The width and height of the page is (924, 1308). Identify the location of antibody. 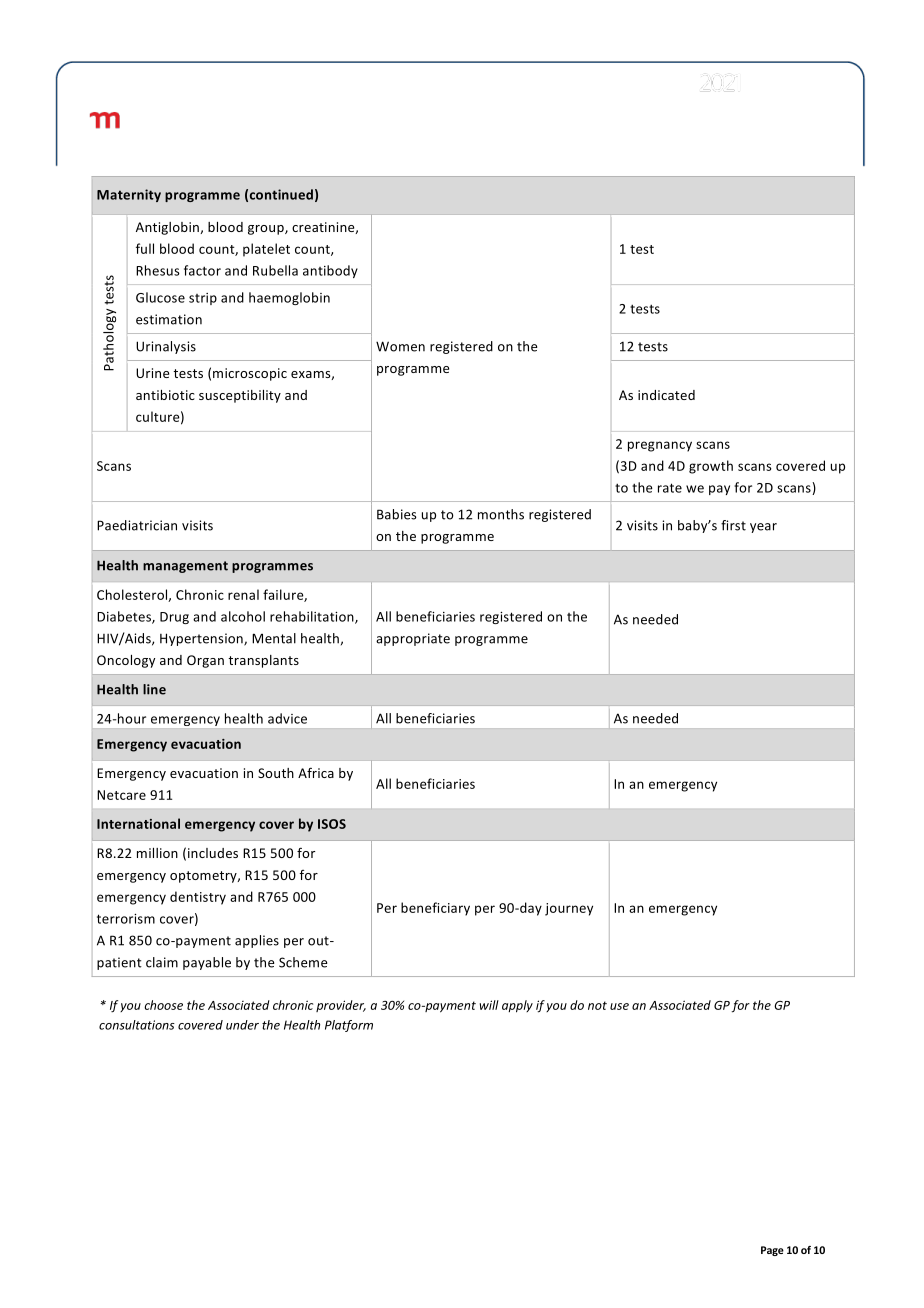
(330, 271).
